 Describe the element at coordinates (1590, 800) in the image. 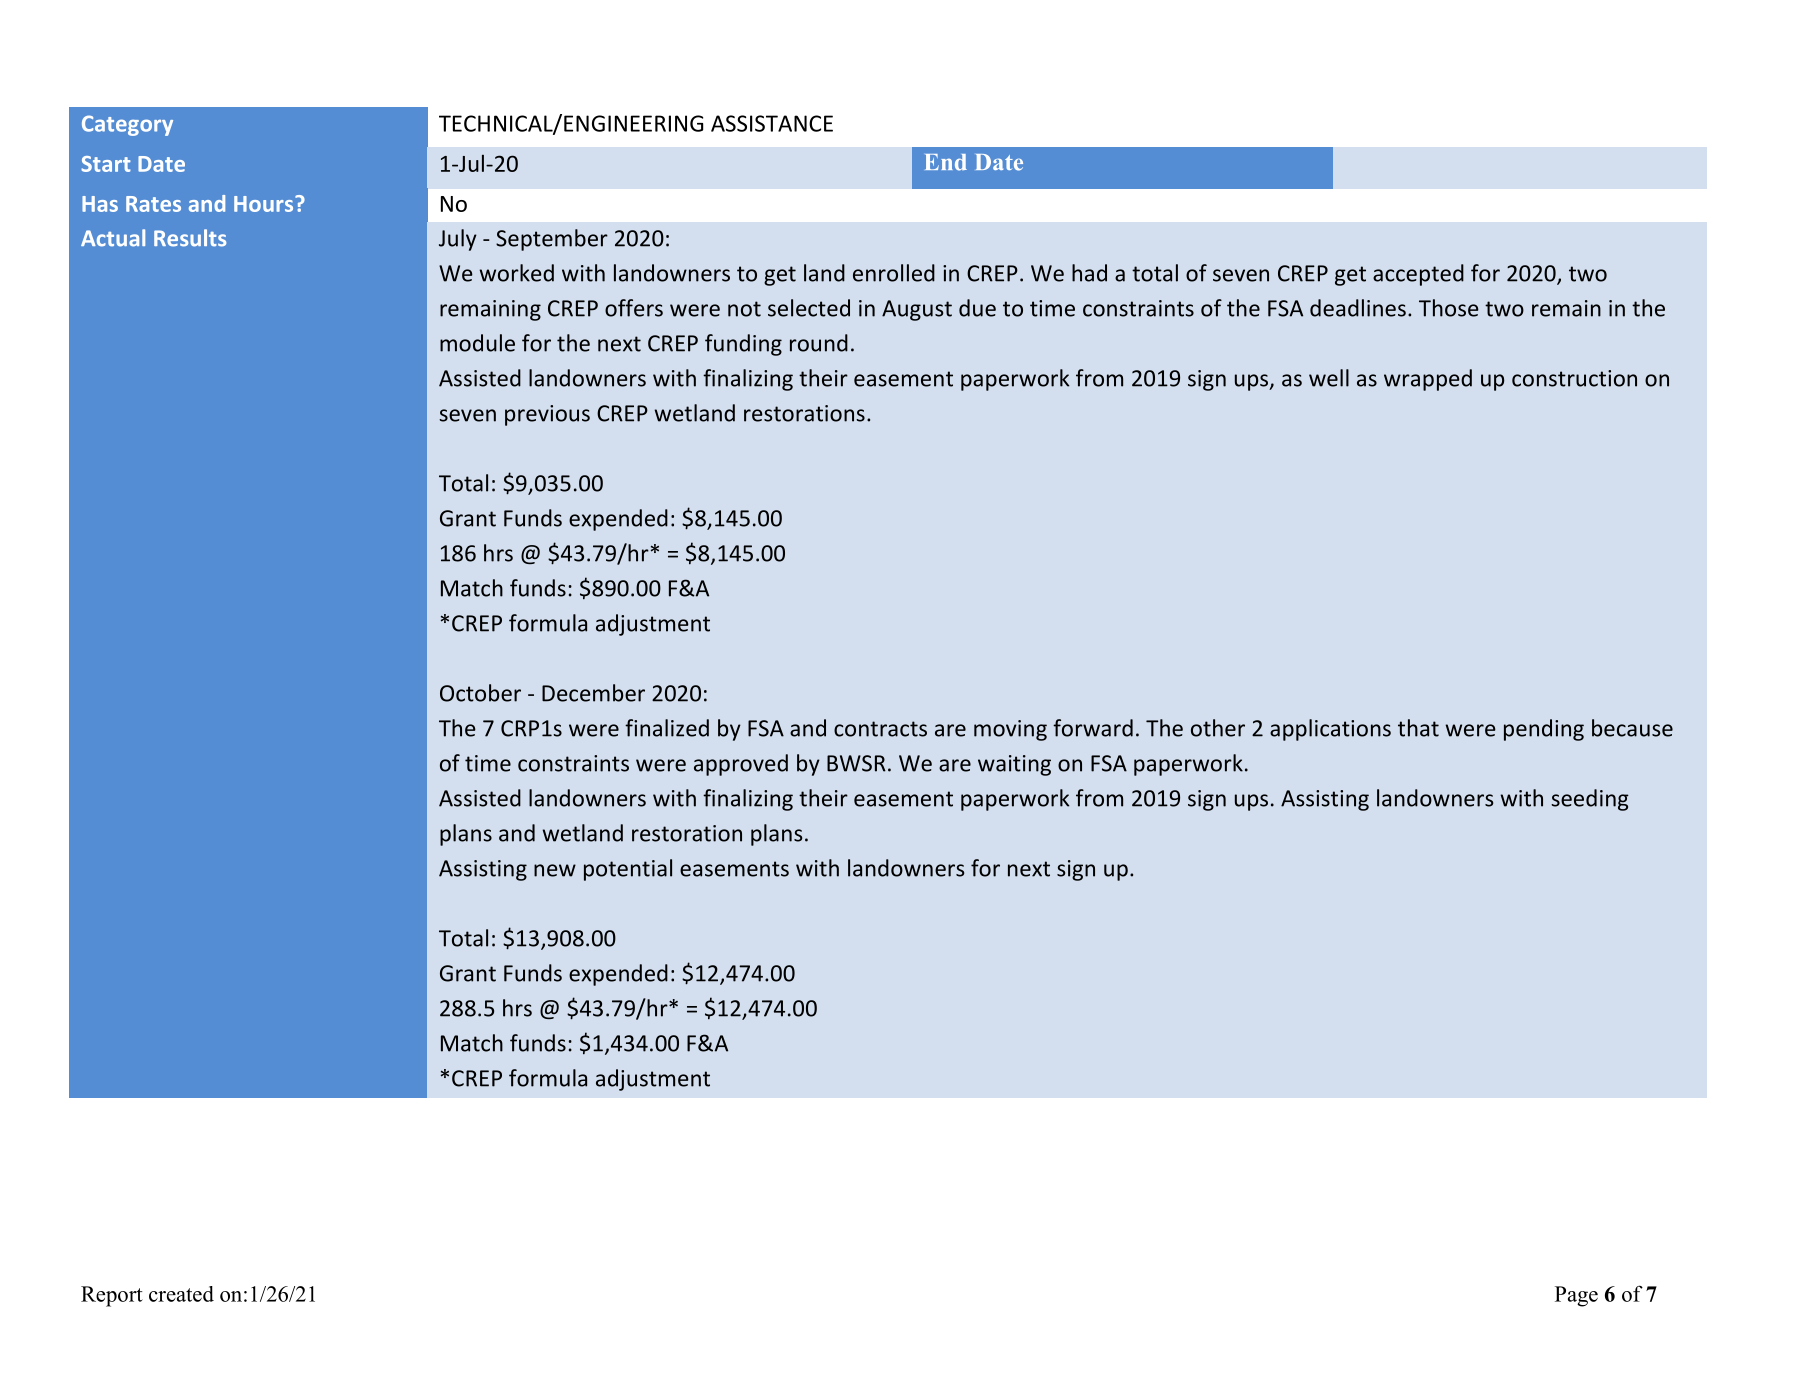

I see `seeding` at that location.
